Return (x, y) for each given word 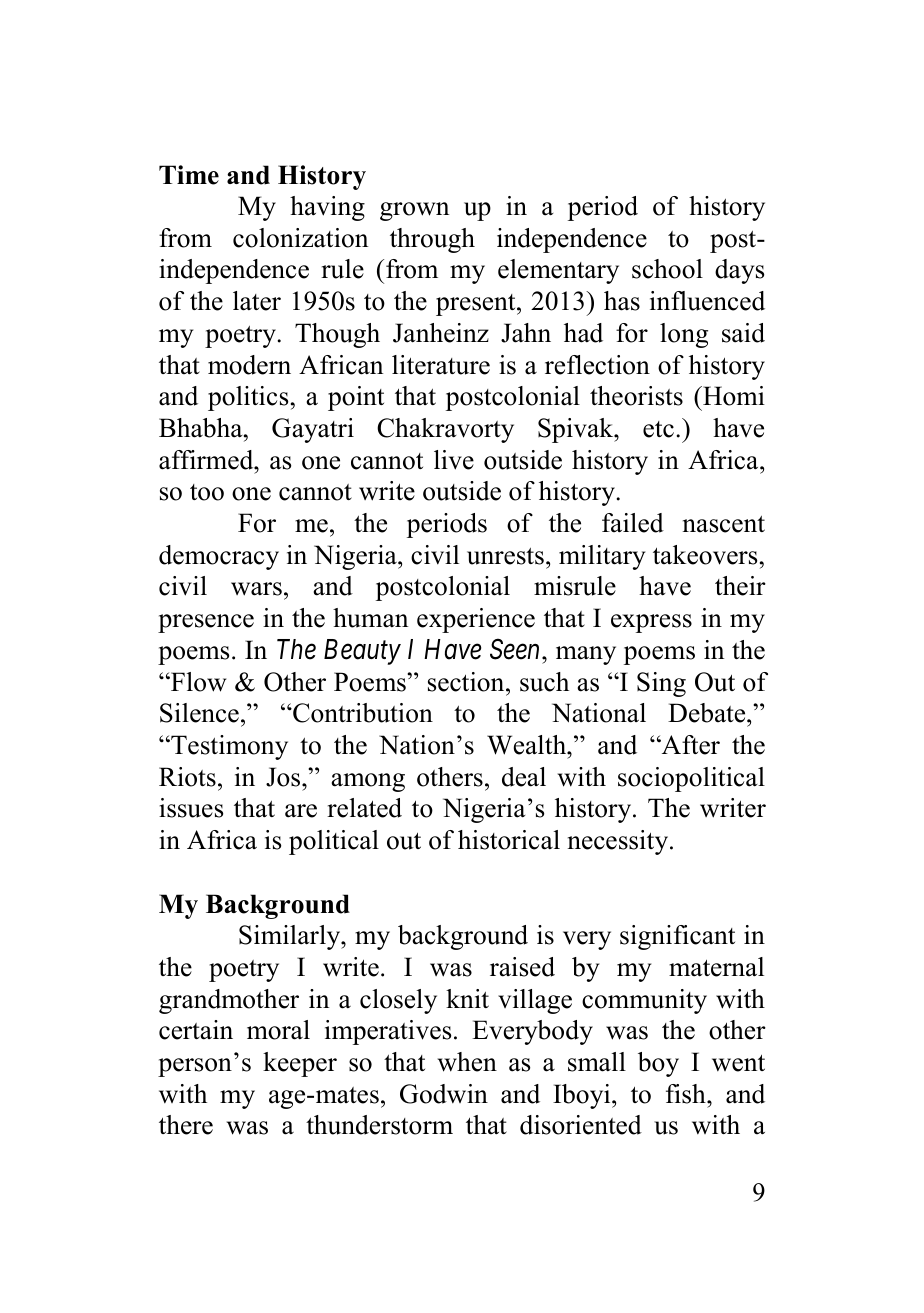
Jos (284, 777)
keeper (300, 1064)
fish (687, 1094)
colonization (300, 238)
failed (633, 523)
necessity (619, 842)
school (667, 269)
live (454, 460)
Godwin (444, 1094)
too (207, 492)
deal (524, 777)
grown (414, 211)
